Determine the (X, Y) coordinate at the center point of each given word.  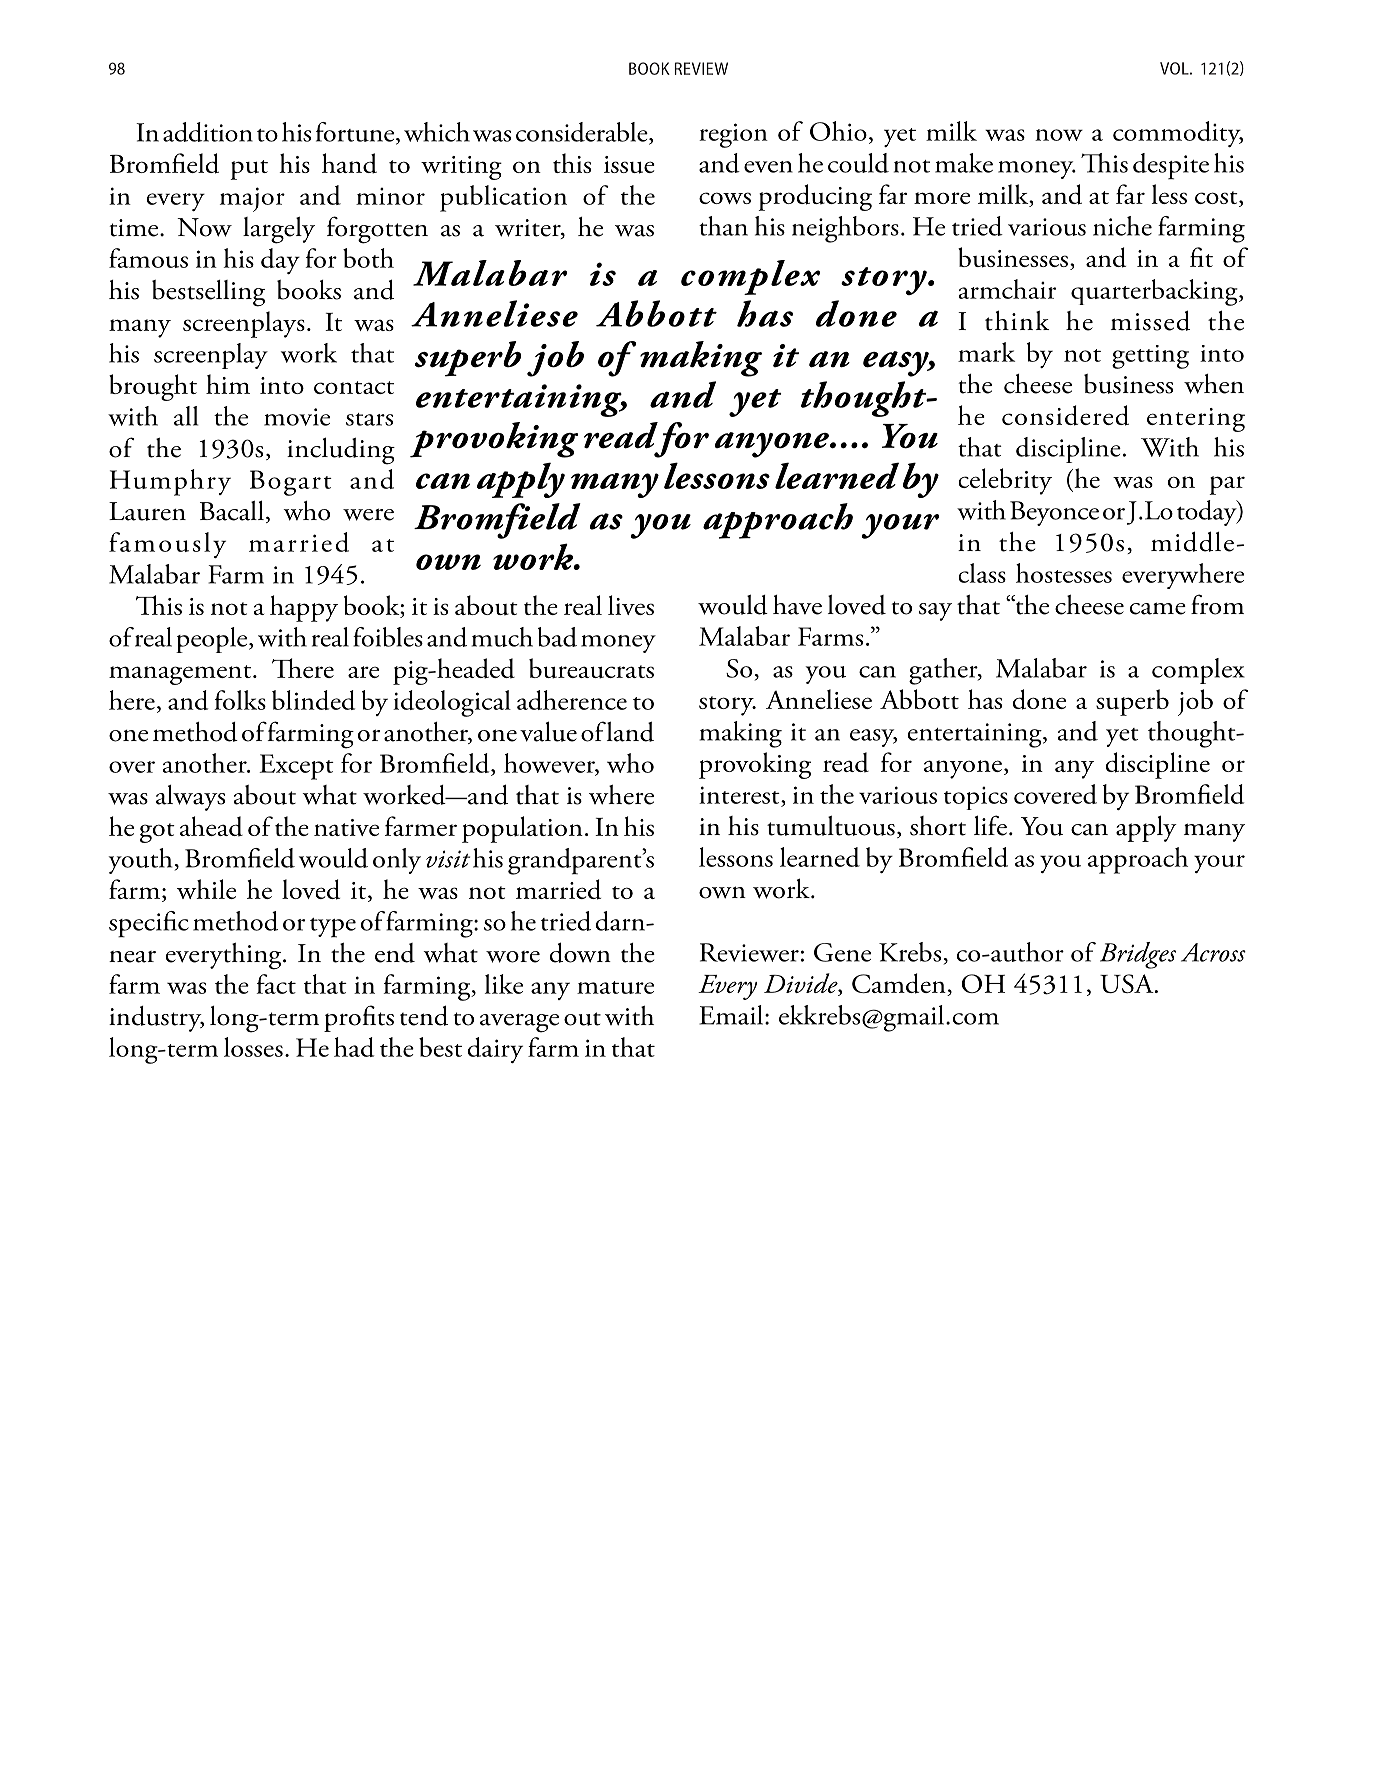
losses (253, 1047)
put (249, 170)
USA (1128, 983)
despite (1171, 166)
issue (629, 165)
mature (615, 987)
